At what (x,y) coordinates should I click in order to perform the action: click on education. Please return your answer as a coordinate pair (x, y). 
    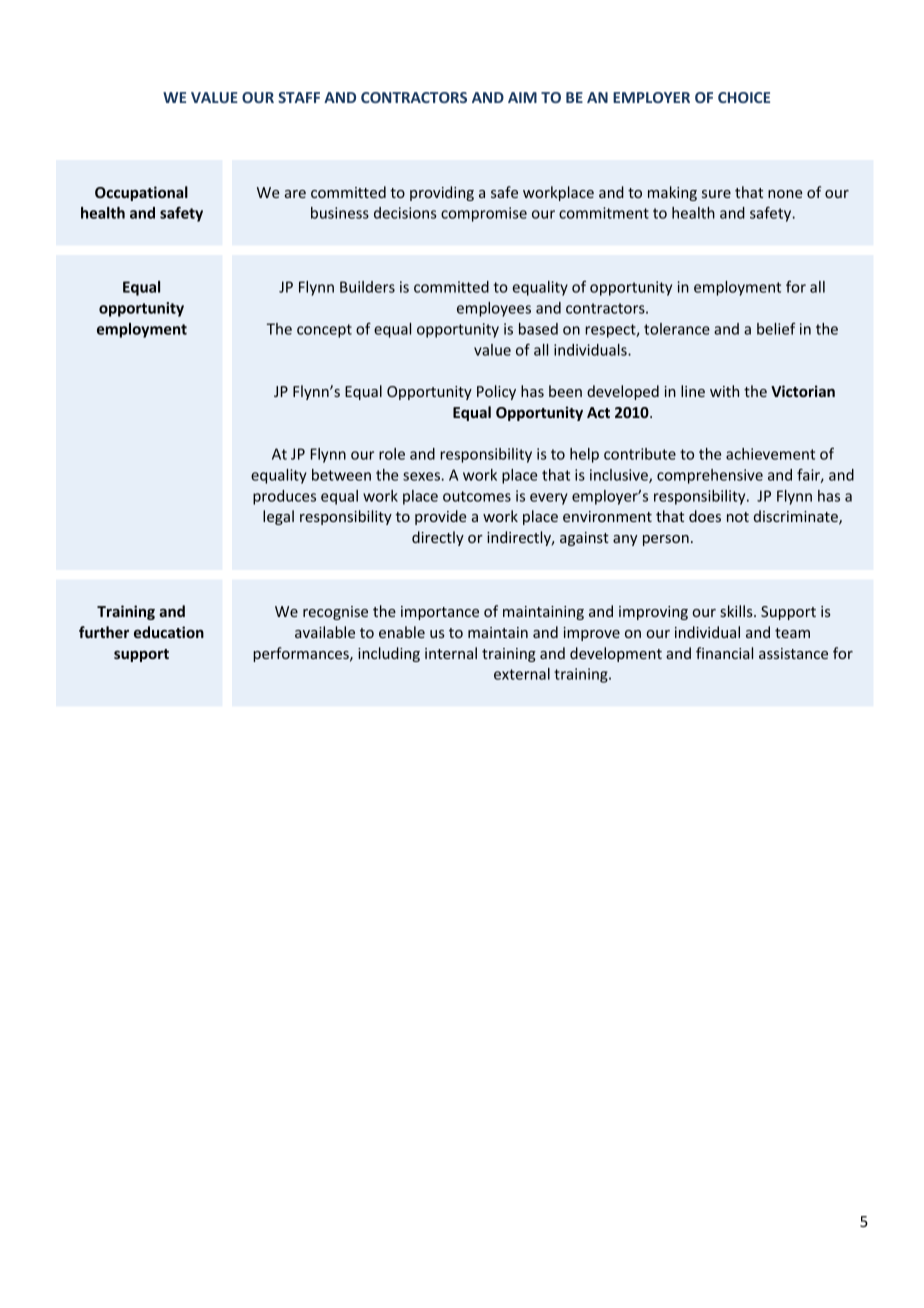
    Looking at the image, I should click on (169, 632).
